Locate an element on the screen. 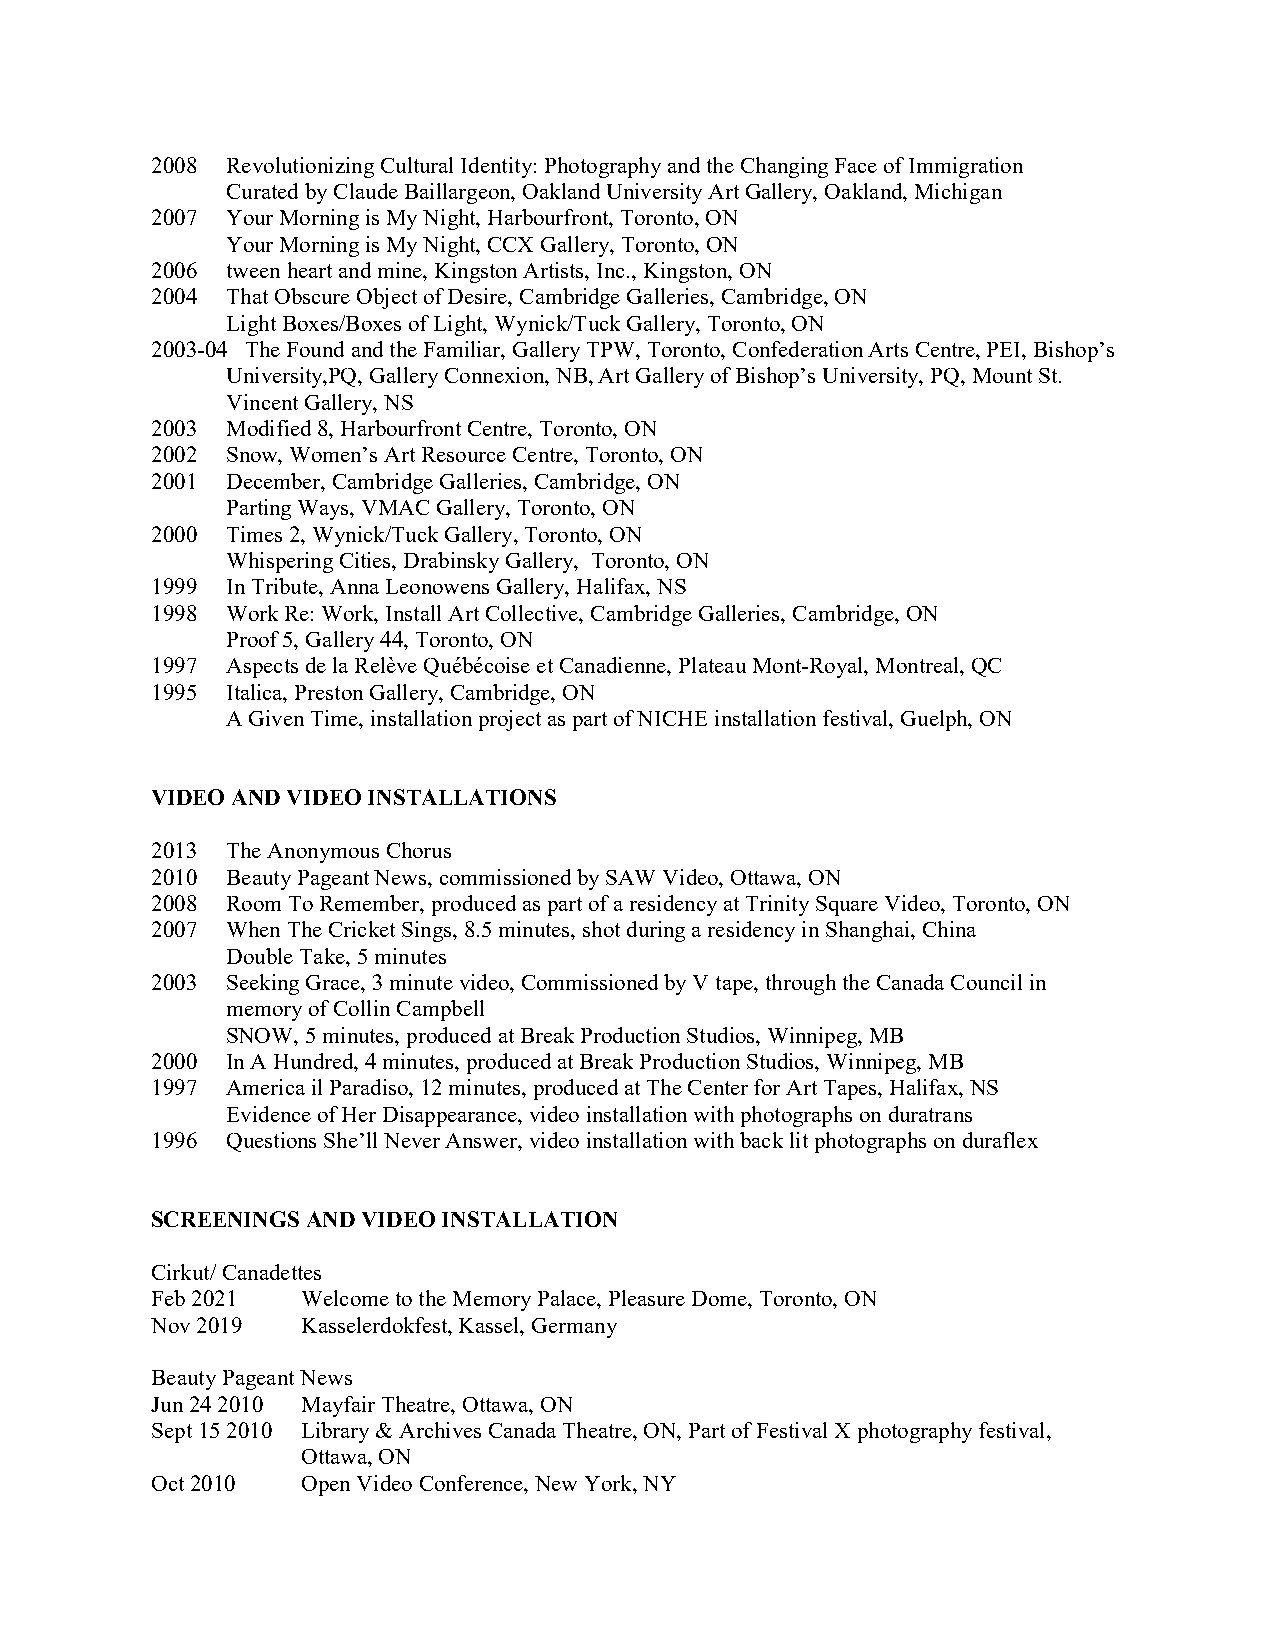 The height and width of the screenshot is (1651, 1276). Curated is located at coordinates (262, 191).
